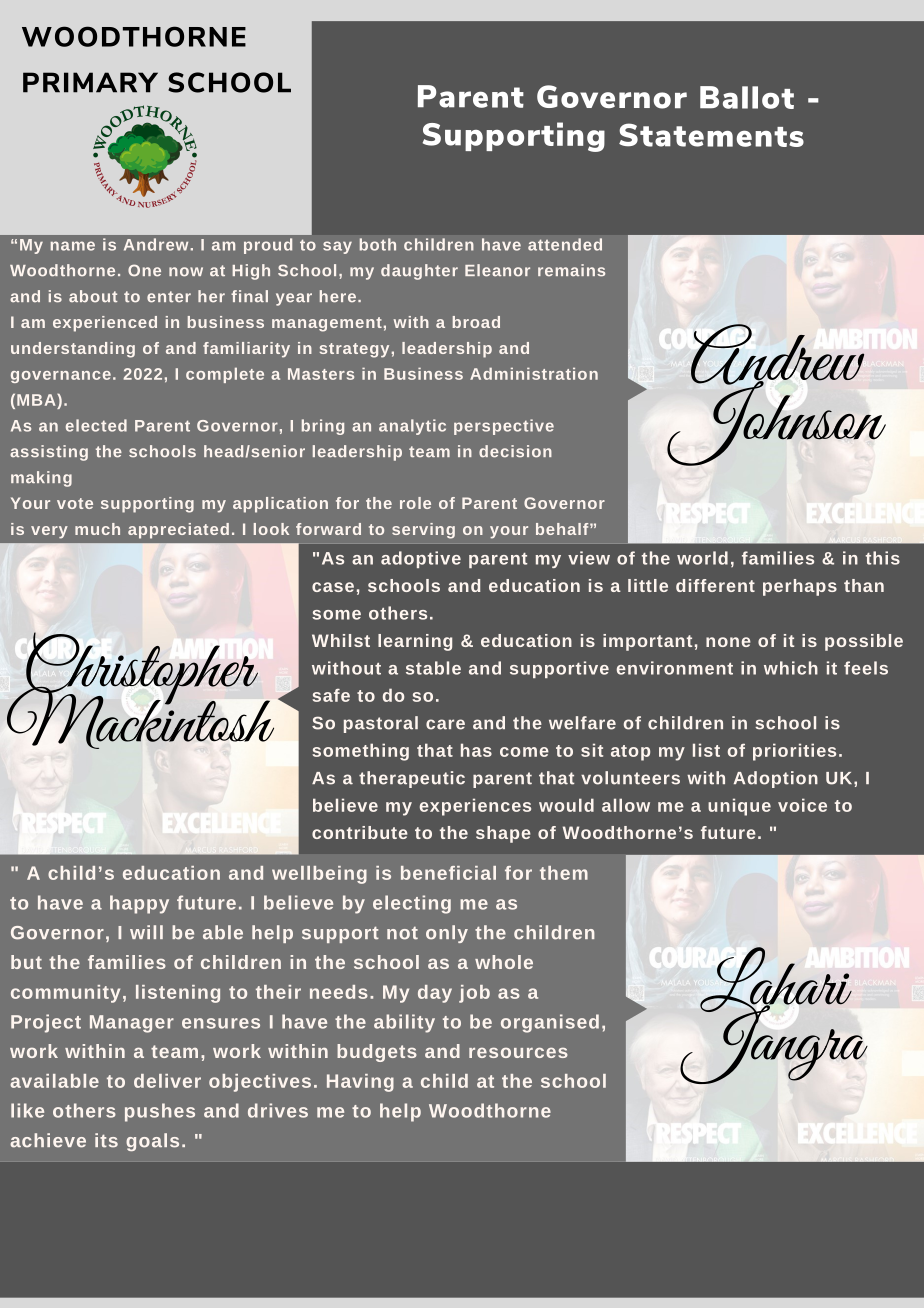 This page has height=1308, width=924. What do you see at coordinates (160, 1112) in the page?
I see `pushes` at bounding box center [160, 1112].
